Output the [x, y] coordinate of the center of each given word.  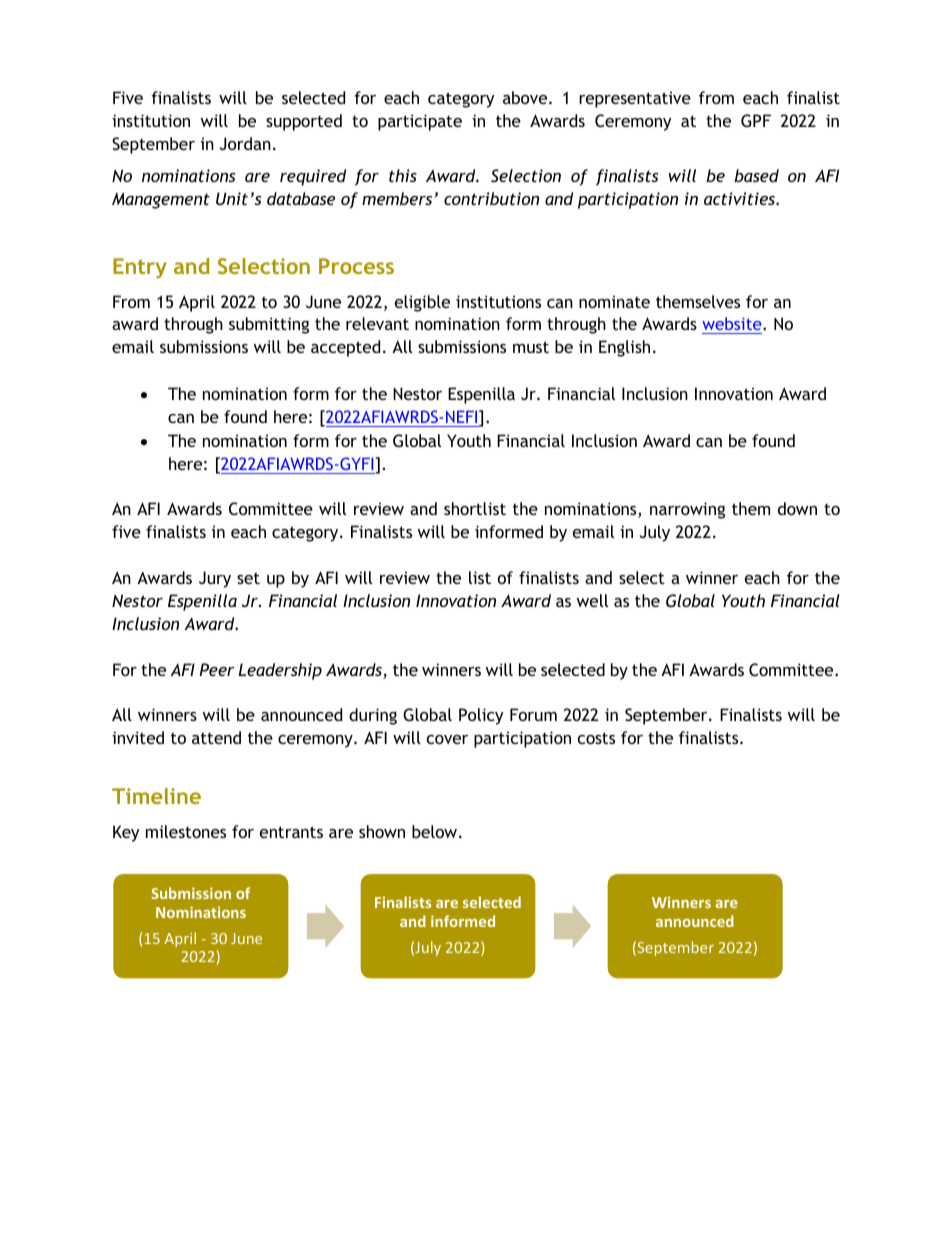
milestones [186, 831]
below [434, 831]
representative [635, 99]
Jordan [245, 143]
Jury [215, 579]
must [531, 347]
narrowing [687, 510]
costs [596, 738]
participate [420, 122]
